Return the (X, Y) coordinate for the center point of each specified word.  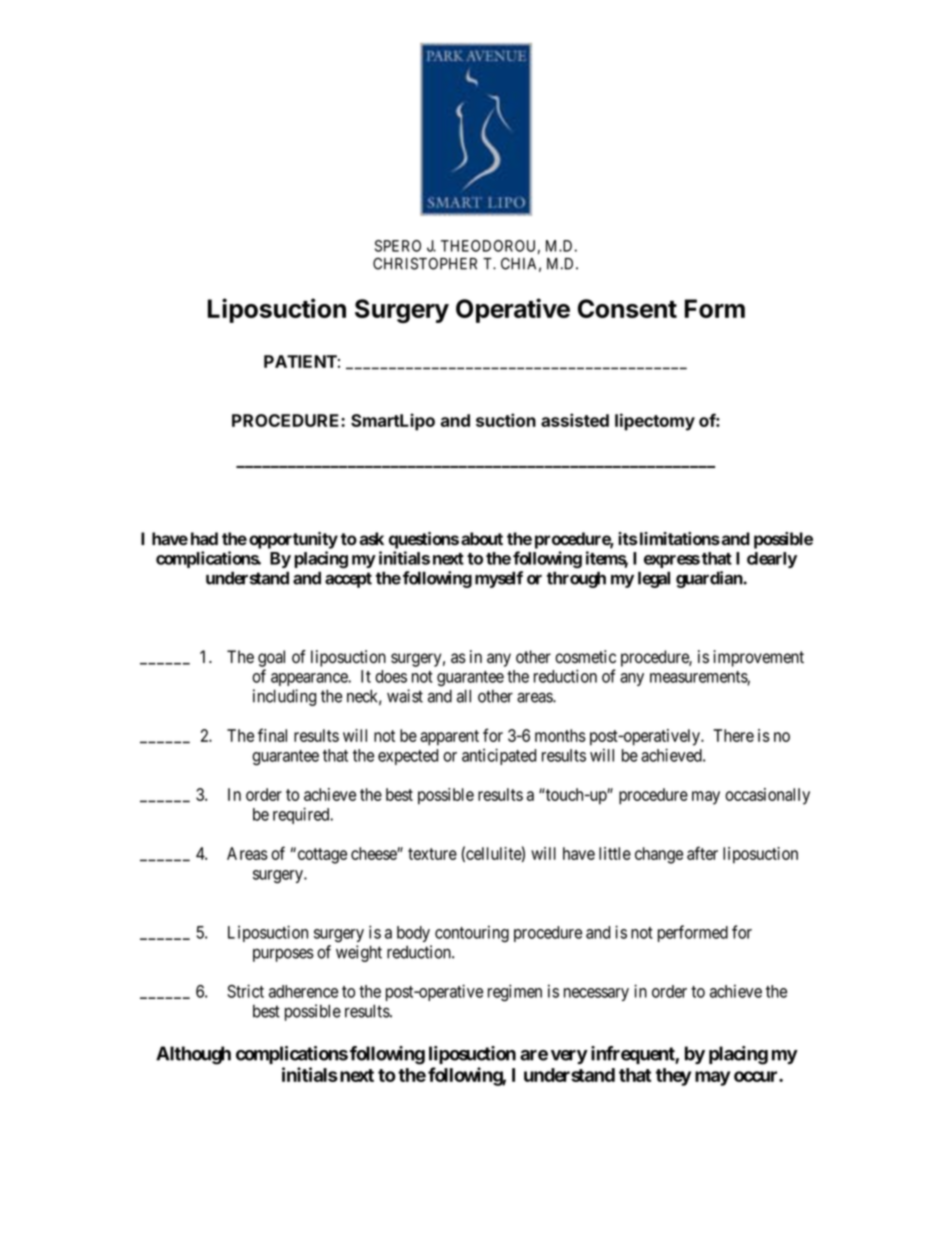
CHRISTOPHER (425, 263)
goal (271, 658)
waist (405, 696)
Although (193, 1055)
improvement (758, 658)
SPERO (398, 246)
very (569, 1057)
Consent (627, 308)
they (673, 1077)
